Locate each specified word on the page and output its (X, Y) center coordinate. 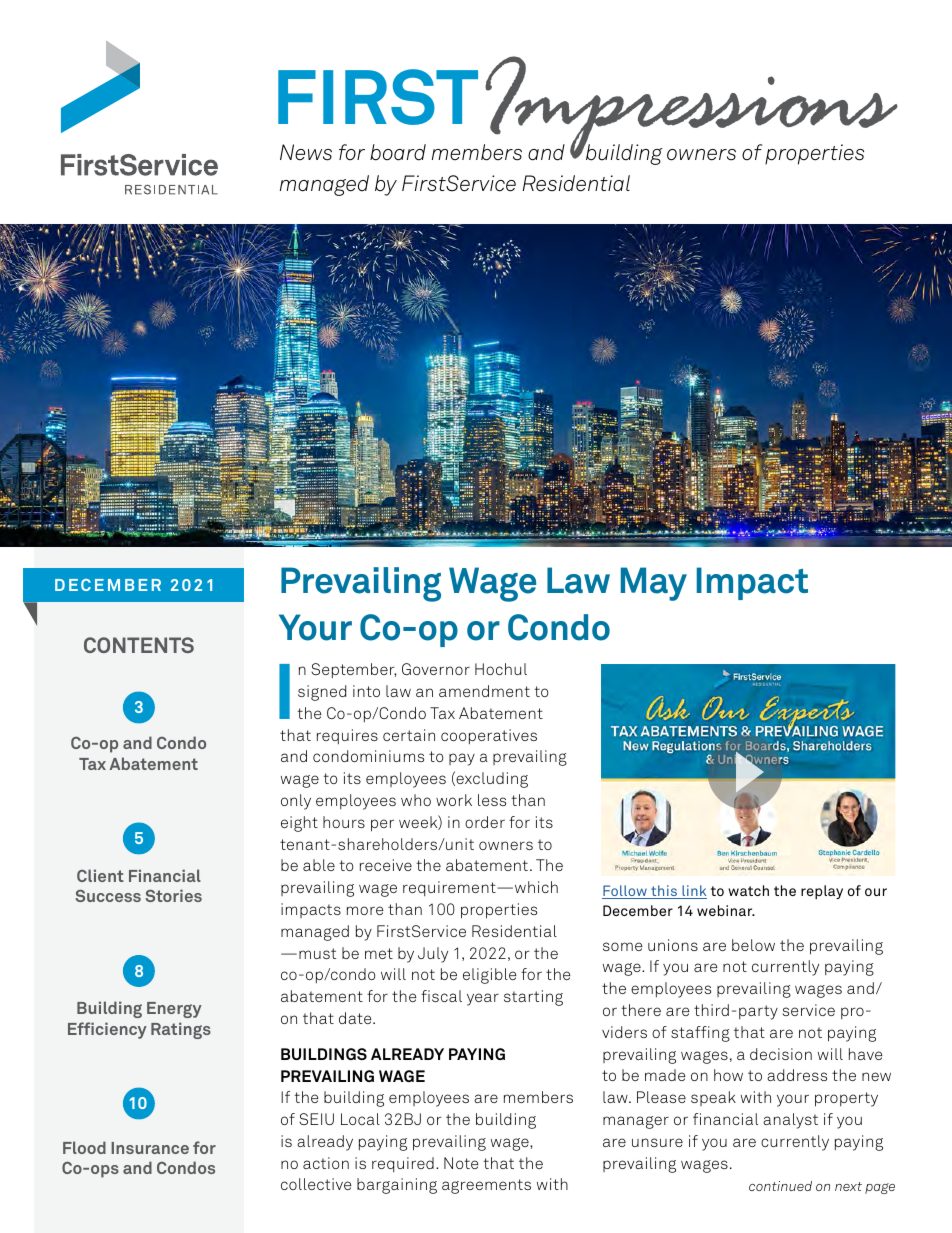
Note (461, 1163)
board (398, 152)
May (654, 584)
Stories (173, 895)
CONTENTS (139, 645)
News (306, 152)
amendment (484, 691)
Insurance (150, 1148)
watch (748, 890)
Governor (436, 669)
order (485, 822)
